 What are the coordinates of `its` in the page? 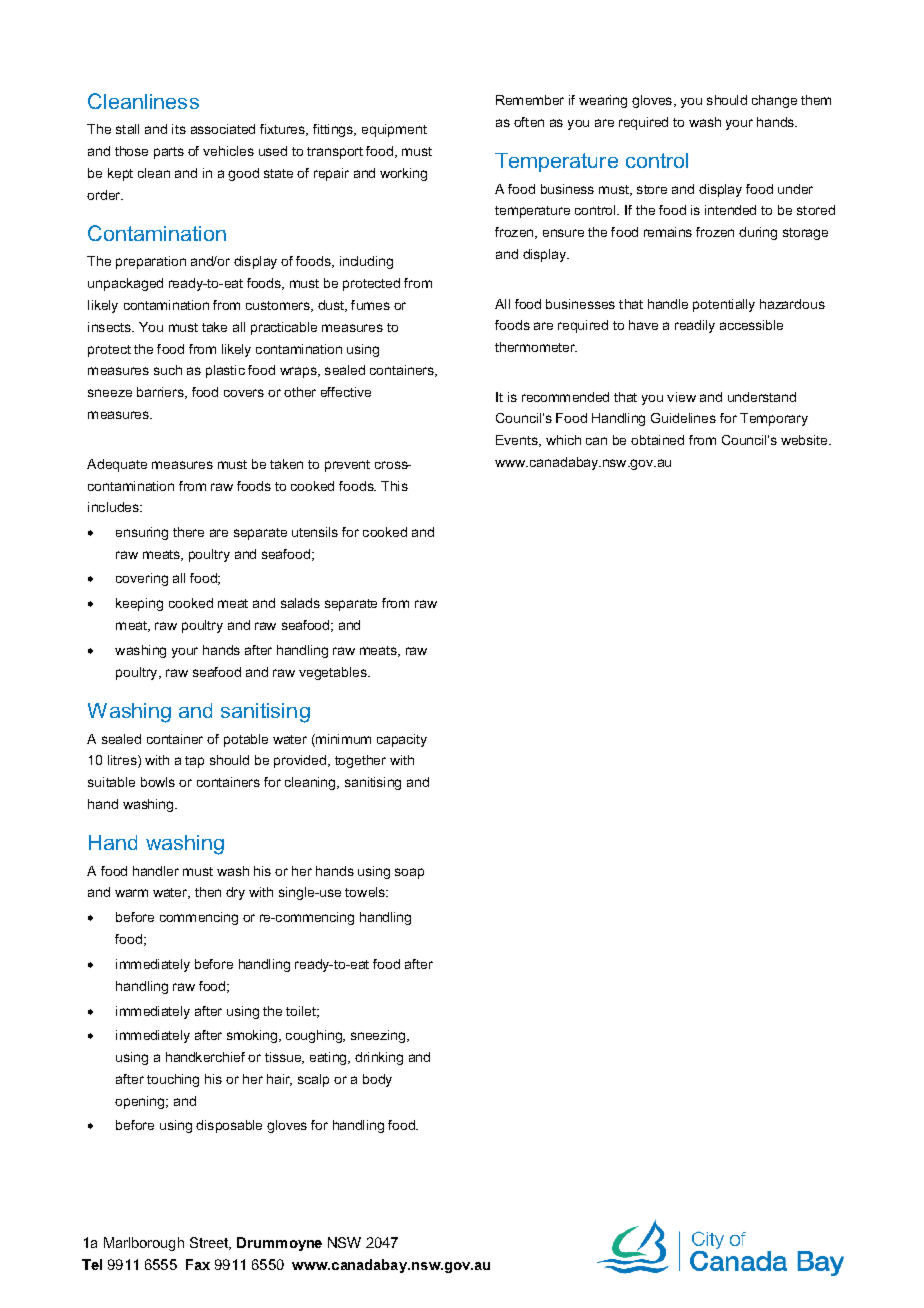 It's located at (179, 129).
